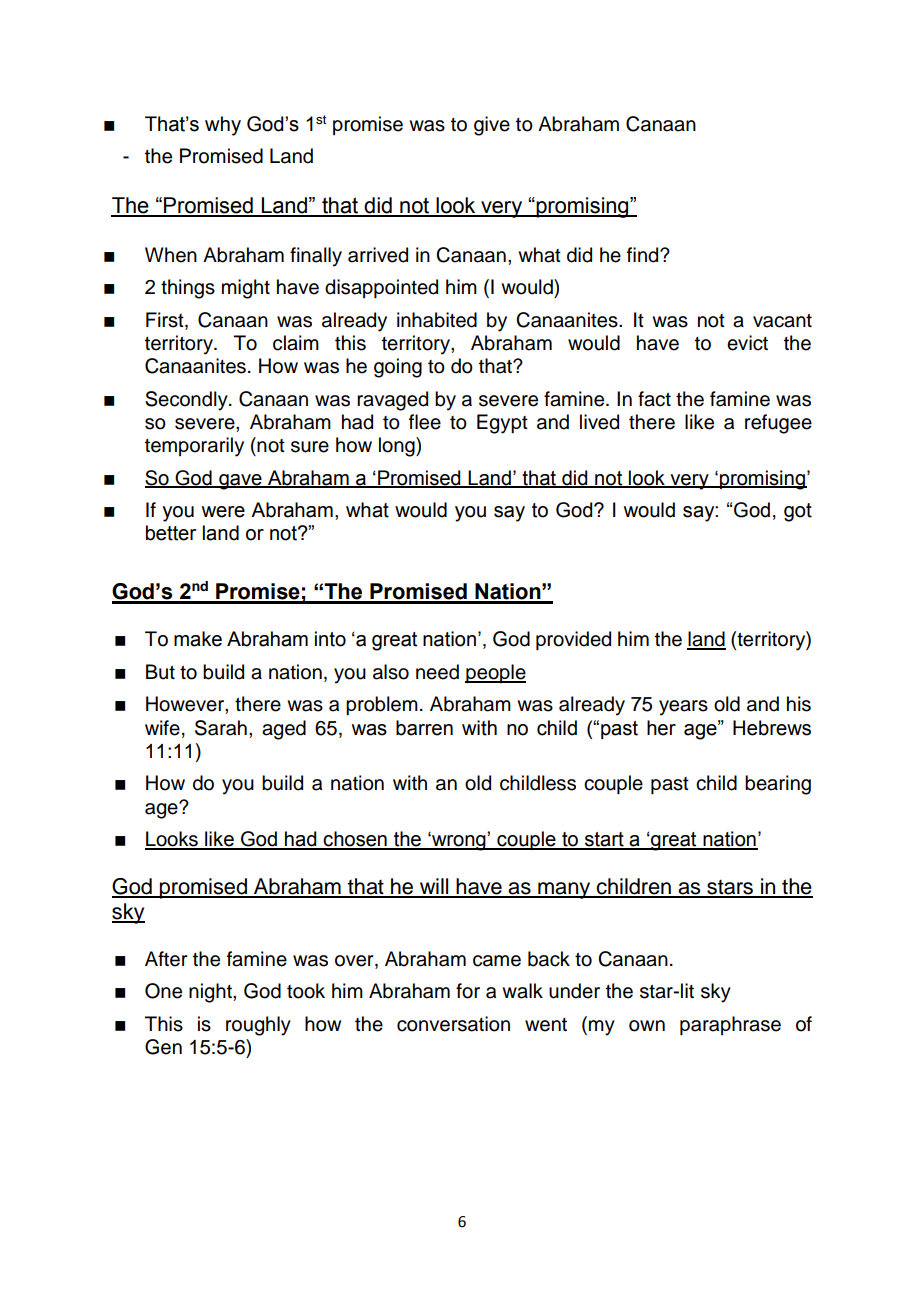  I want to click on give, so click(492, 126).
